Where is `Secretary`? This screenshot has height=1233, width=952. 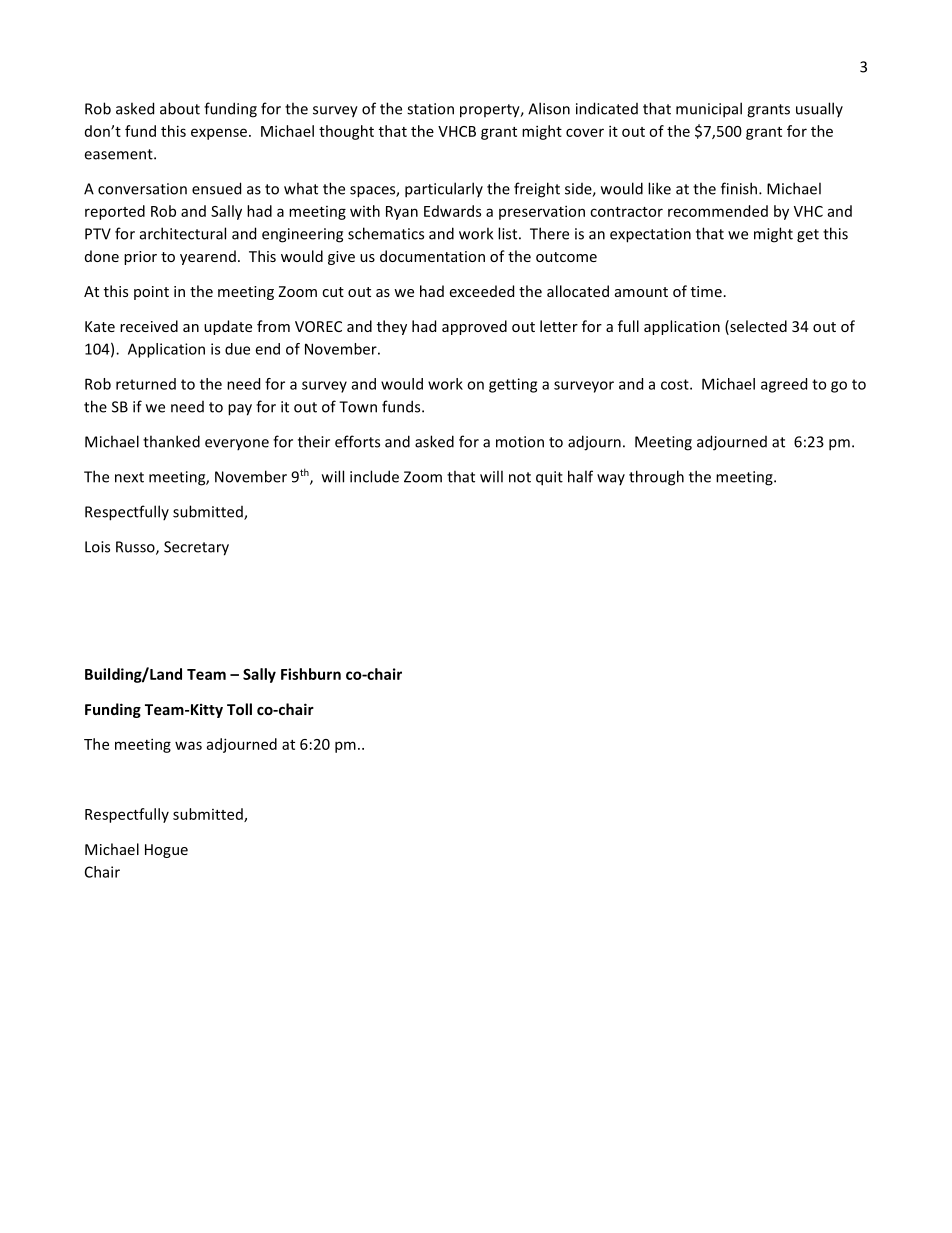 Secretary is located at coordinates (196, 548).
